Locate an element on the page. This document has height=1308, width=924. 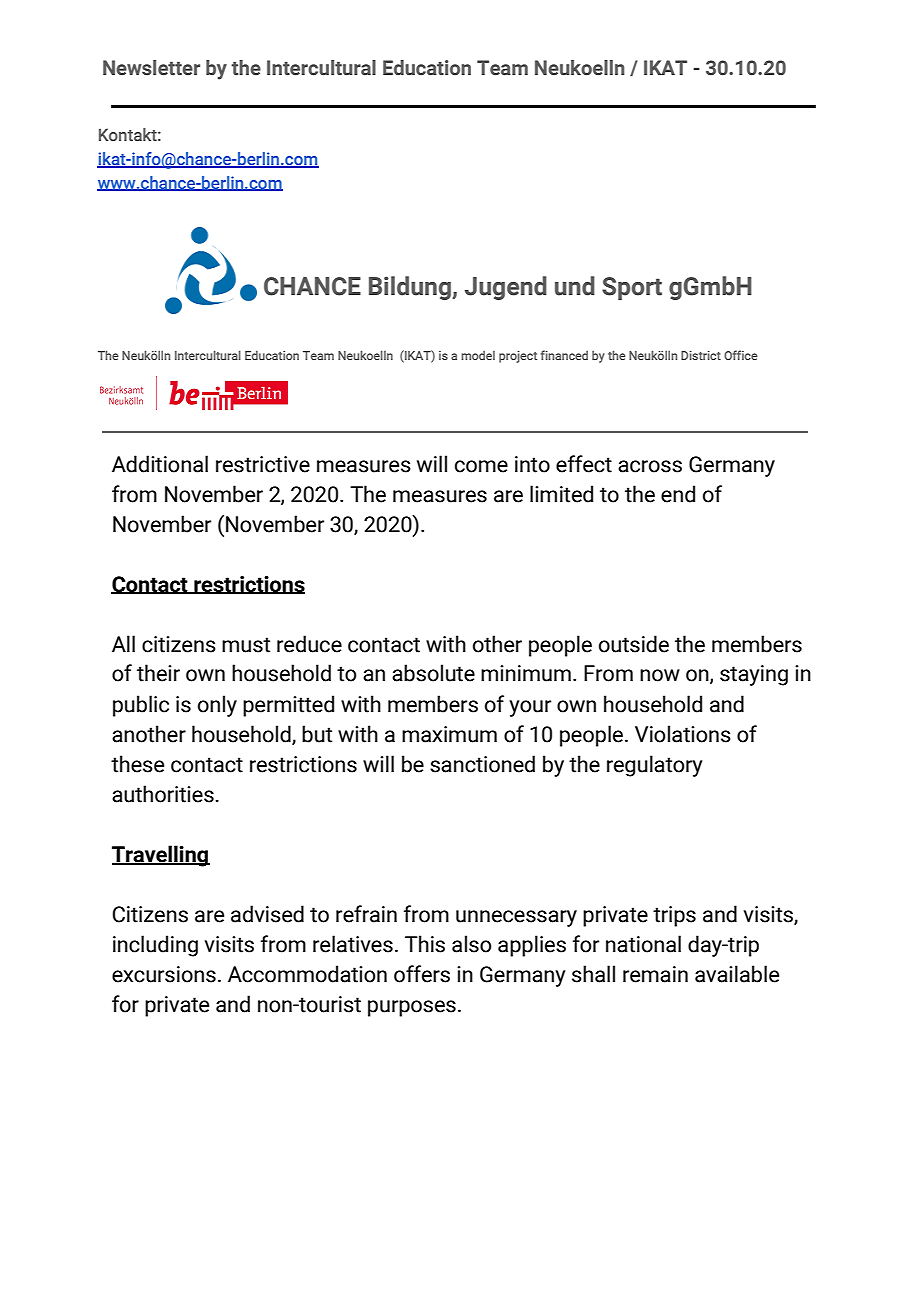
Newsletter is located at coordinates (151, 68).
